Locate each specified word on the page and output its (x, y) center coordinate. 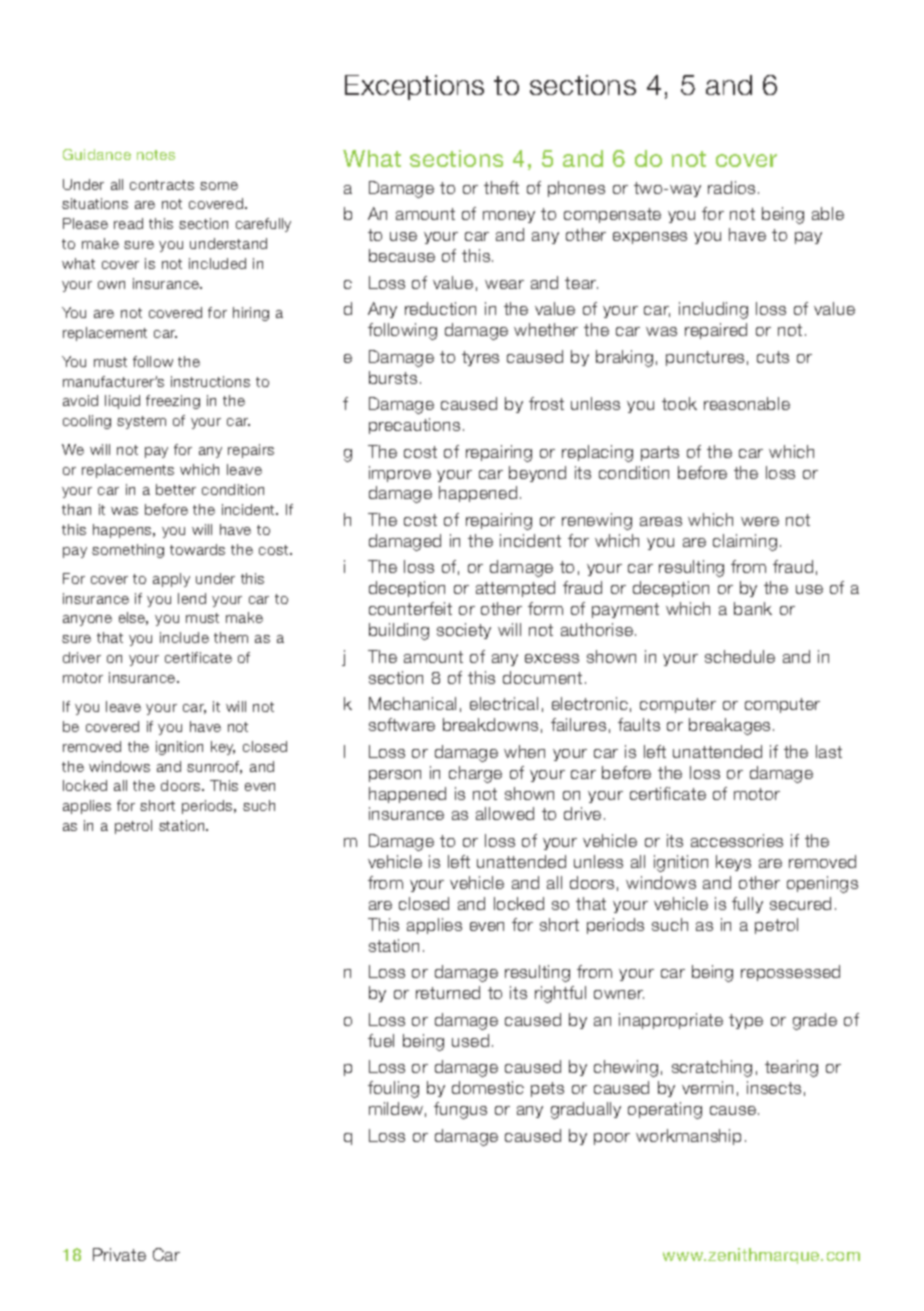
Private (119, 1254)
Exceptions (414, 87)
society (464, 631)
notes (156, 155)
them (231, 637)
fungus (460, 1110)
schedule (740, 656)
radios (731, 187)
